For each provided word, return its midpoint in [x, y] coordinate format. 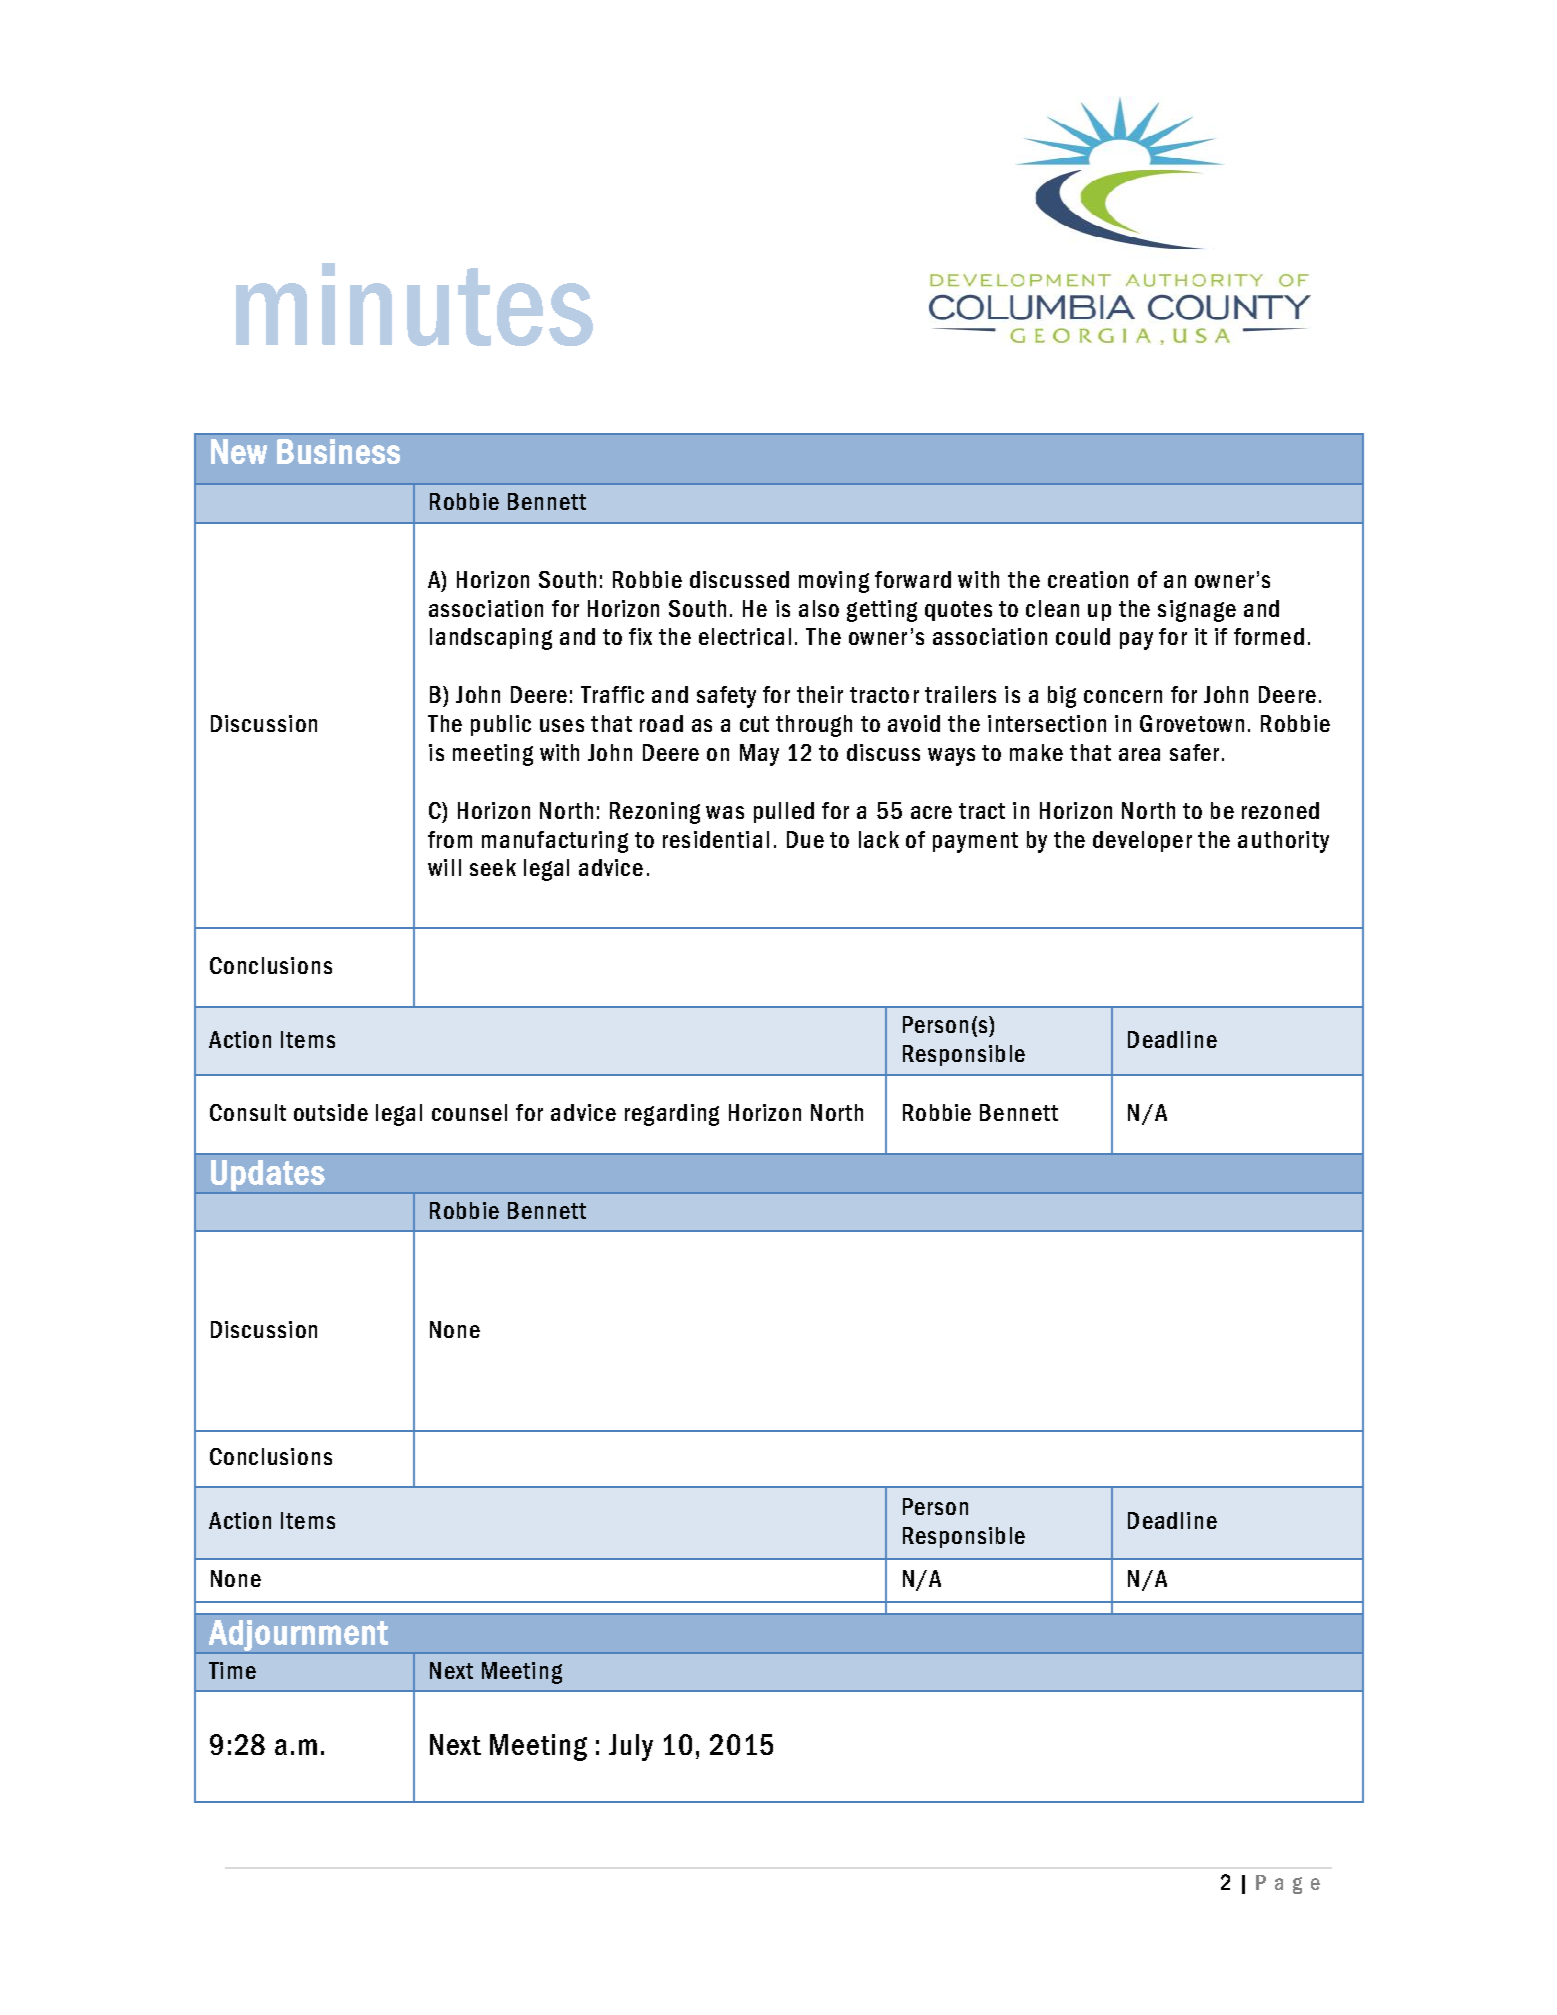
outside [331, 1112]
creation [1088, 579]
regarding [672, 1115]
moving [834, 582]
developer [1142, 841]
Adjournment [298, 1636]
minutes [414, 304]
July [631, 1747]
